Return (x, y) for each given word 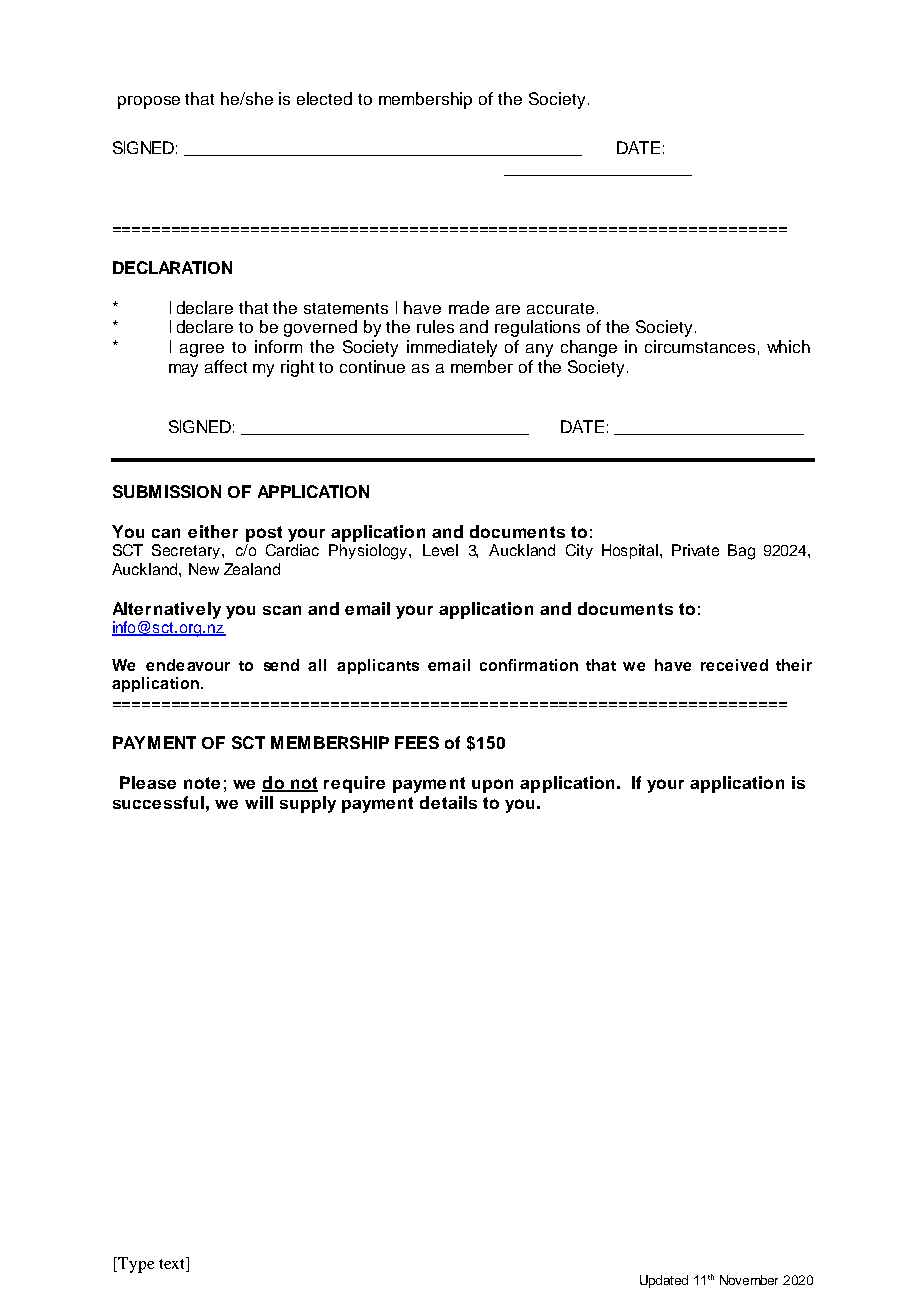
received (734, 665)
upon (492, 786)
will (259, 802)
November (749, 1280)
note (202, 783)
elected (324, 98)
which (788, 346)
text (173, 1264)
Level (440, 550)
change (589, 348)
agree (202, 350)
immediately (452, 348)
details (448, 802)
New (204, 569)
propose (149, 102)
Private (695, 550)
